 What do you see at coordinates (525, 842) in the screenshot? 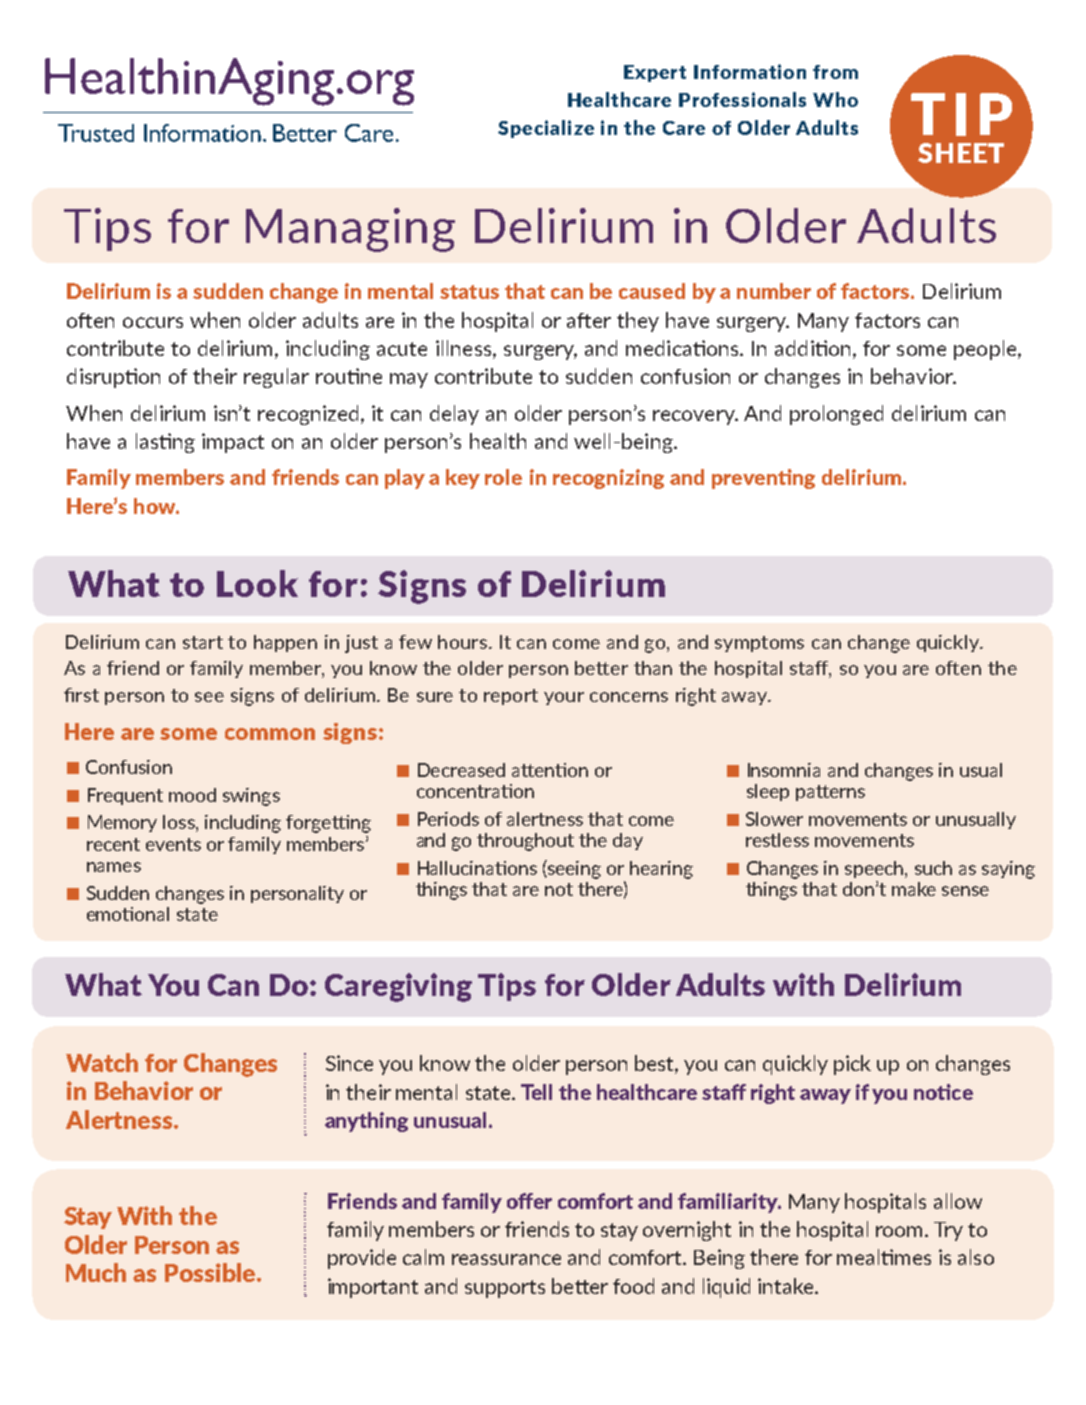
I see `throughout` at bounding box center [525, 842].
